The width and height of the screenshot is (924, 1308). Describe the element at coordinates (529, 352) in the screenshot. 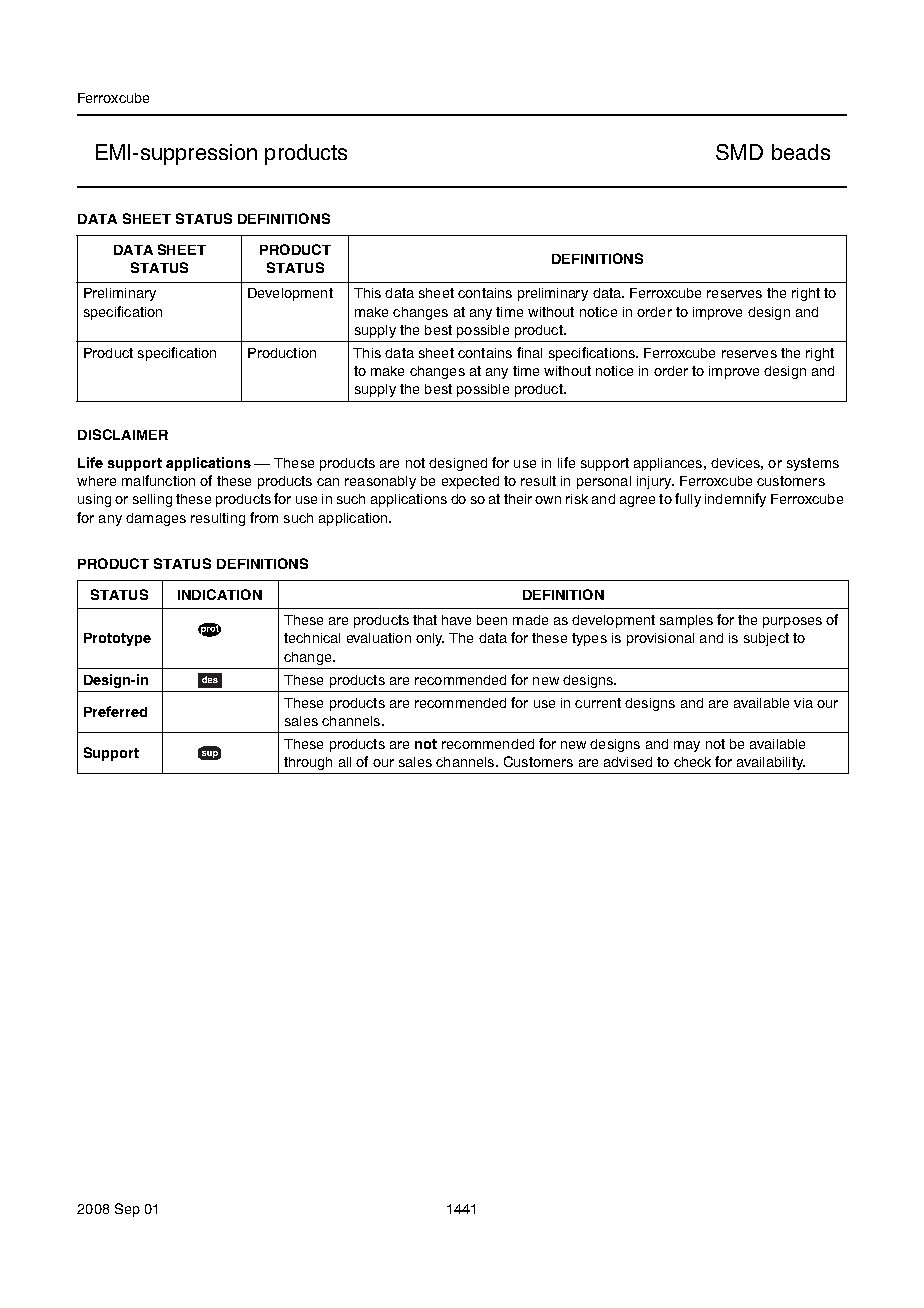

I see `final` at that location.
